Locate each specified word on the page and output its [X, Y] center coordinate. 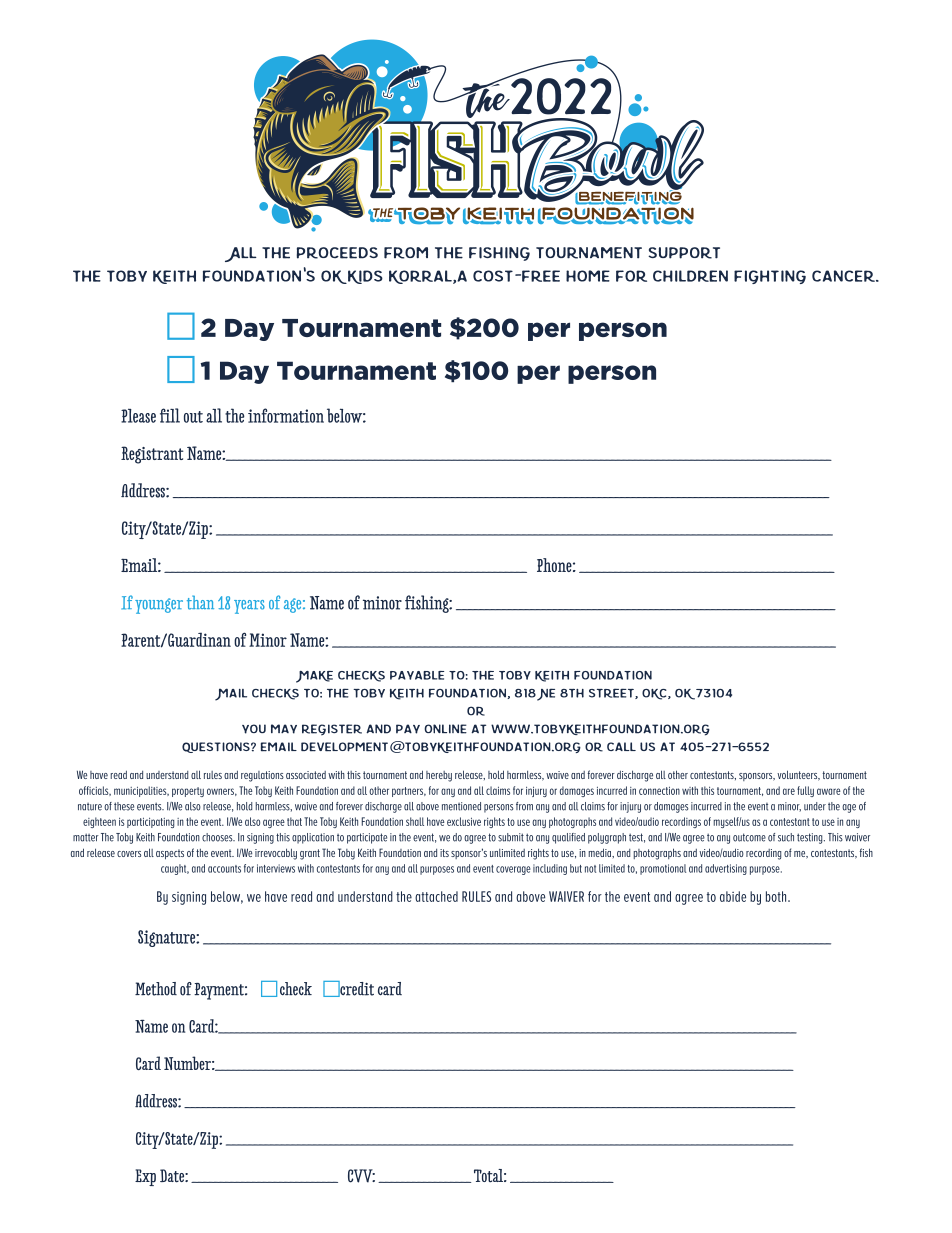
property [188, 792]
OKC [655, 694]
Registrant [152, 455]
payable [417, 675]
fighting [770, 277]
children [690, 276]
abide [733, 896]
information [286, 415]
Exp [145, 1177]
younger [159, 606]
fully [805, 791]
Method [156, 989]
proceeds [337, 253]
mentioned [461, 806]
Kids [365, 277]
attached [436, 896]
